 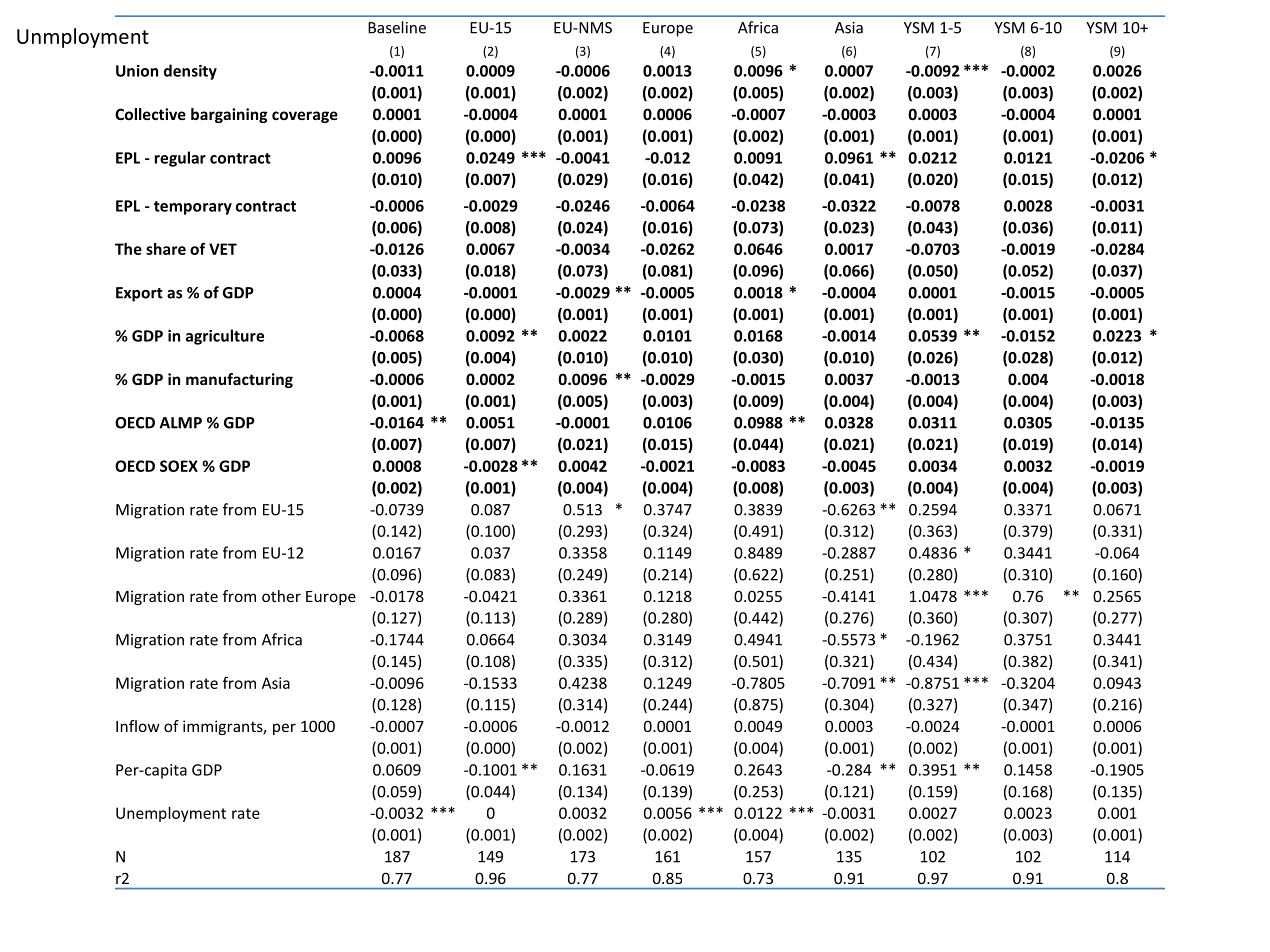 What do you see at coordinates (139, 294) in the screenshot?
I see `Export` at bounding box center [139, 294].
